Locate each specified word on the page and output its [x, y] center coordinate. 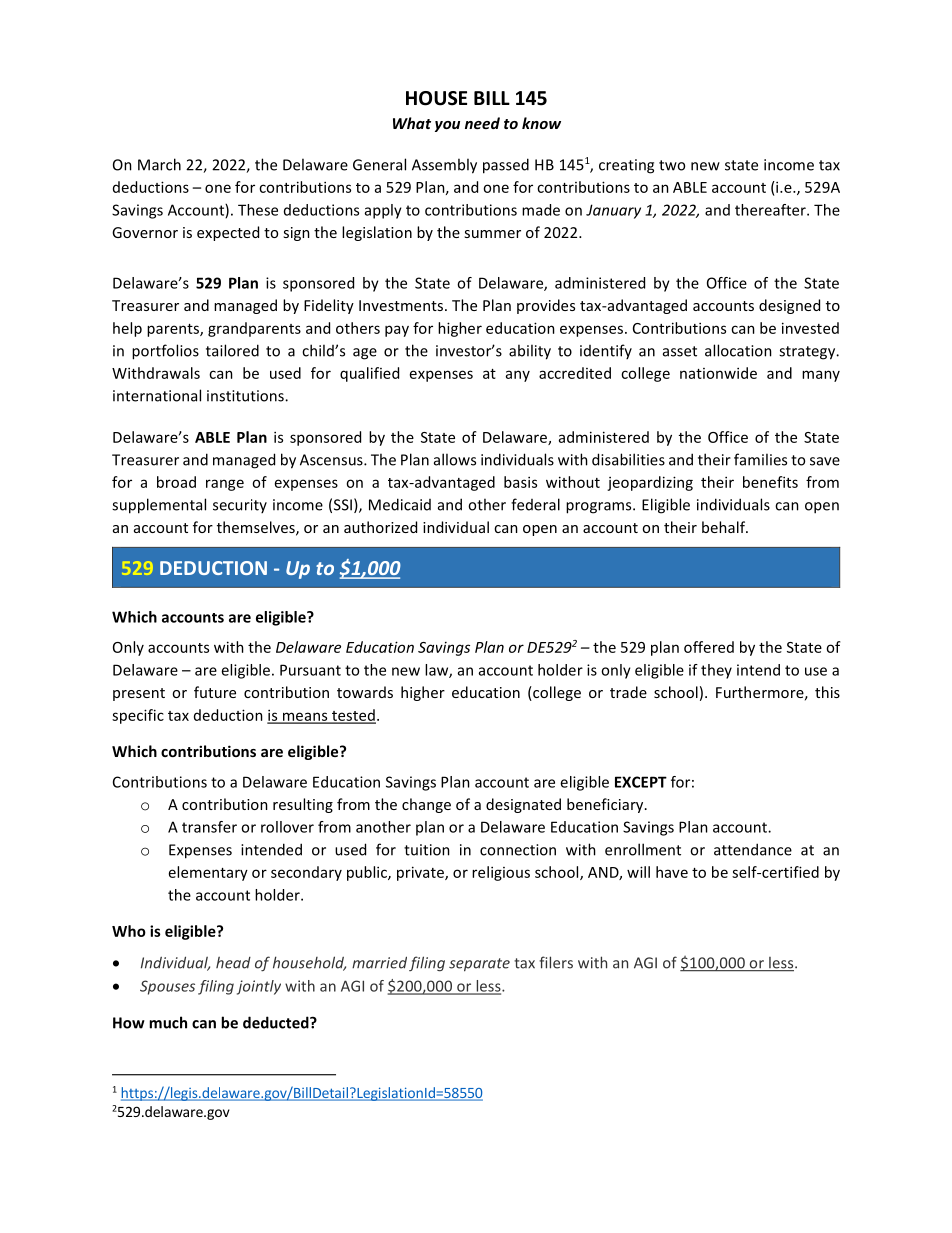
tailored [232, 350]
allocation [738, 350]
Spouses [167, 987]
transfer [209, 827]
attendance [753, 849]
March [159, 164]
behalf [725, 527]
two [672, 165]
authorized [380, 527]
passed [506, 166]
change [426, 805]
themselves [257, 528]
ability [530, 352]
